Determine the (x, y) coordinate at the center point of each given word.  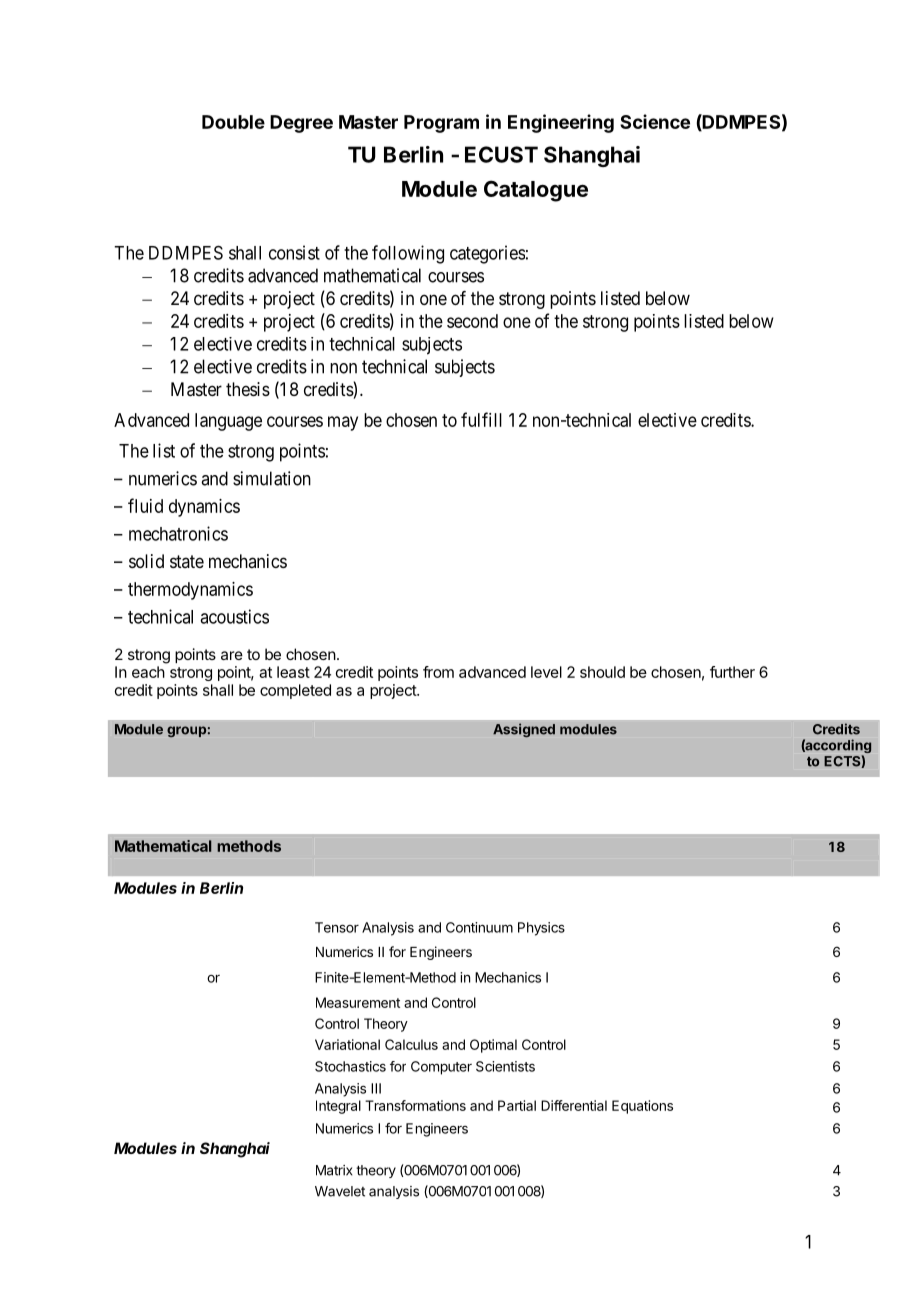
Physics (541, 929)
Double (233, 122)
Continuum (479, 927)
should (602, 672)
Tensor (337, 927)
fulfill (481, 419)
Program (441, 124)
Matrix (334, 1170)
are (232, 655)
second (472, 321)
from (438, 672)
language (228, 422)
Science (655, 121)
